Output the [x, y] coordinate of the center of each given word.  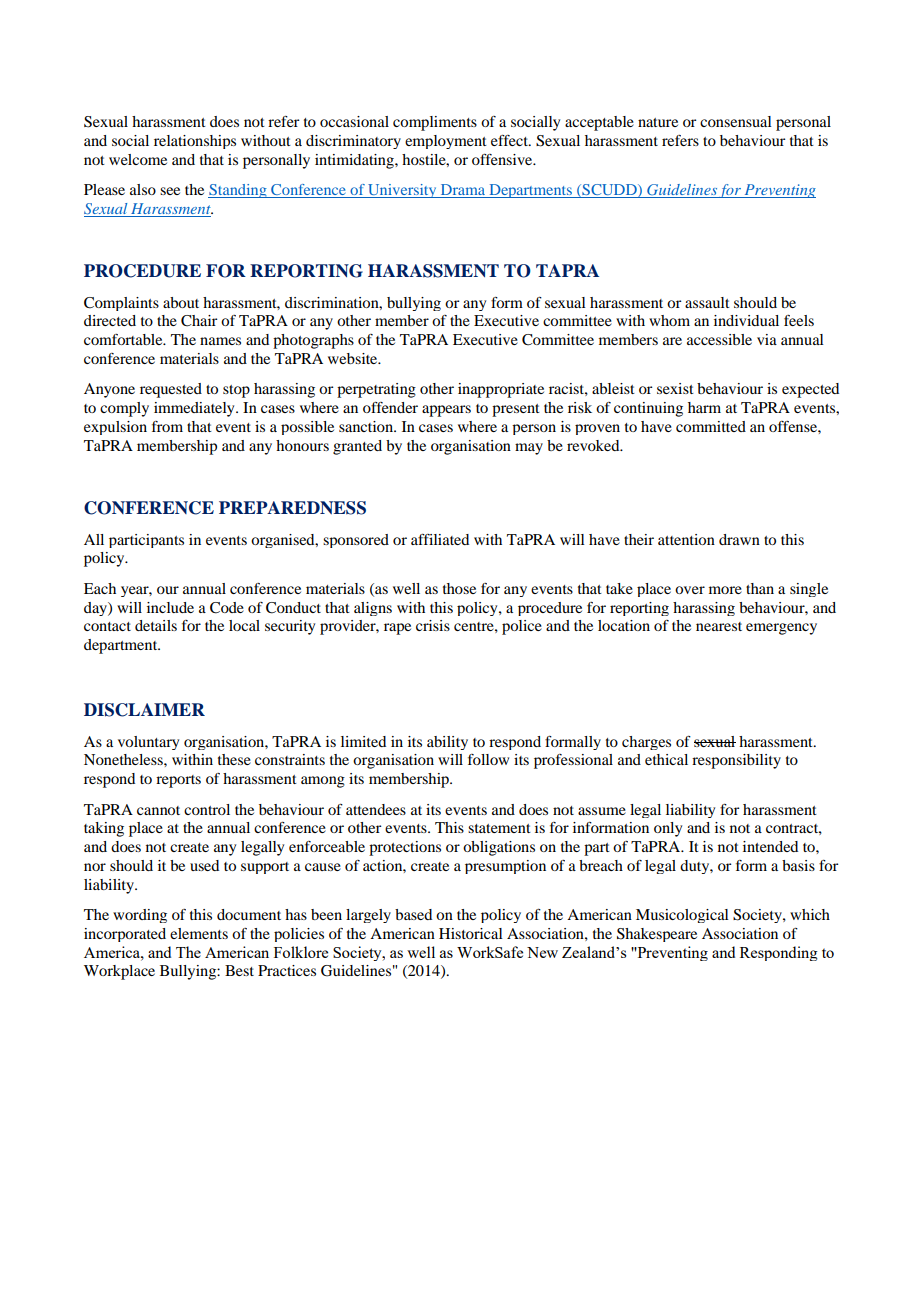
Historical [471, 933]
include [170, 607]
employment [446, 142]
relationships [195, 142]
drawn [739, 539]
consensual [736, 121]
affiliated [440, 539]
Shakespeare [657, 935]
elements [199, 933]
